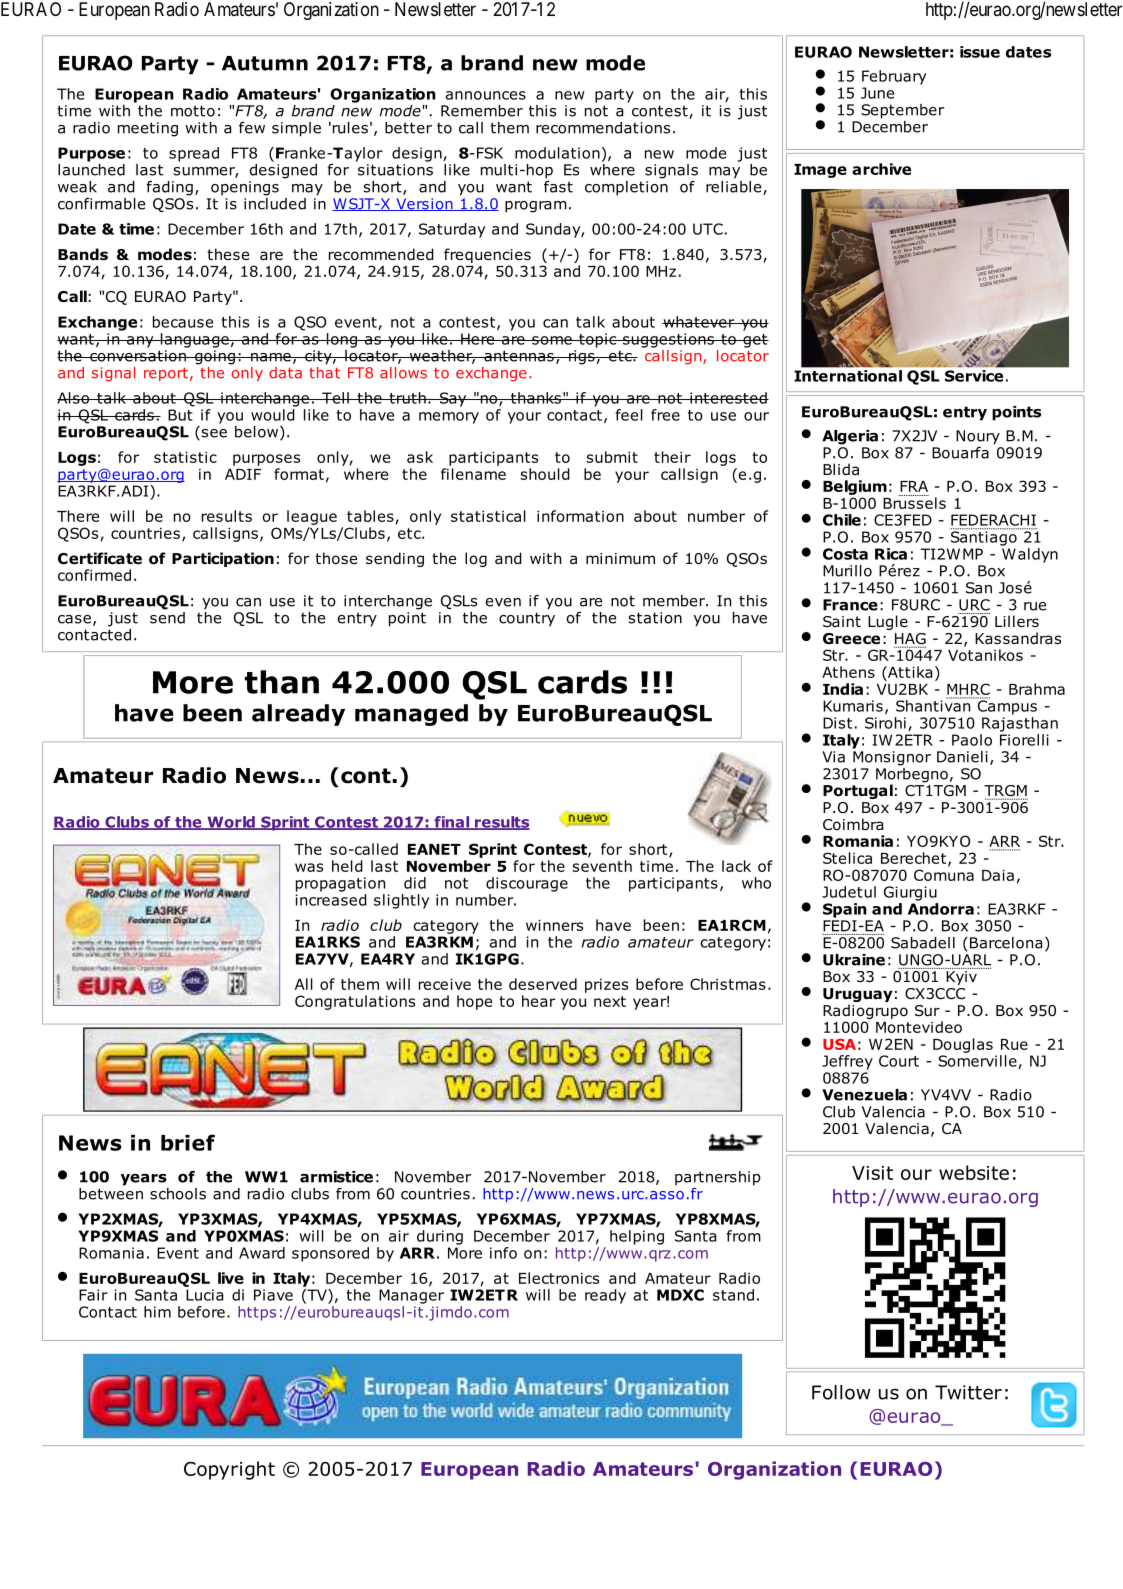 The image size is (1123, 1589). I want to click on But, so click(180, 415).
